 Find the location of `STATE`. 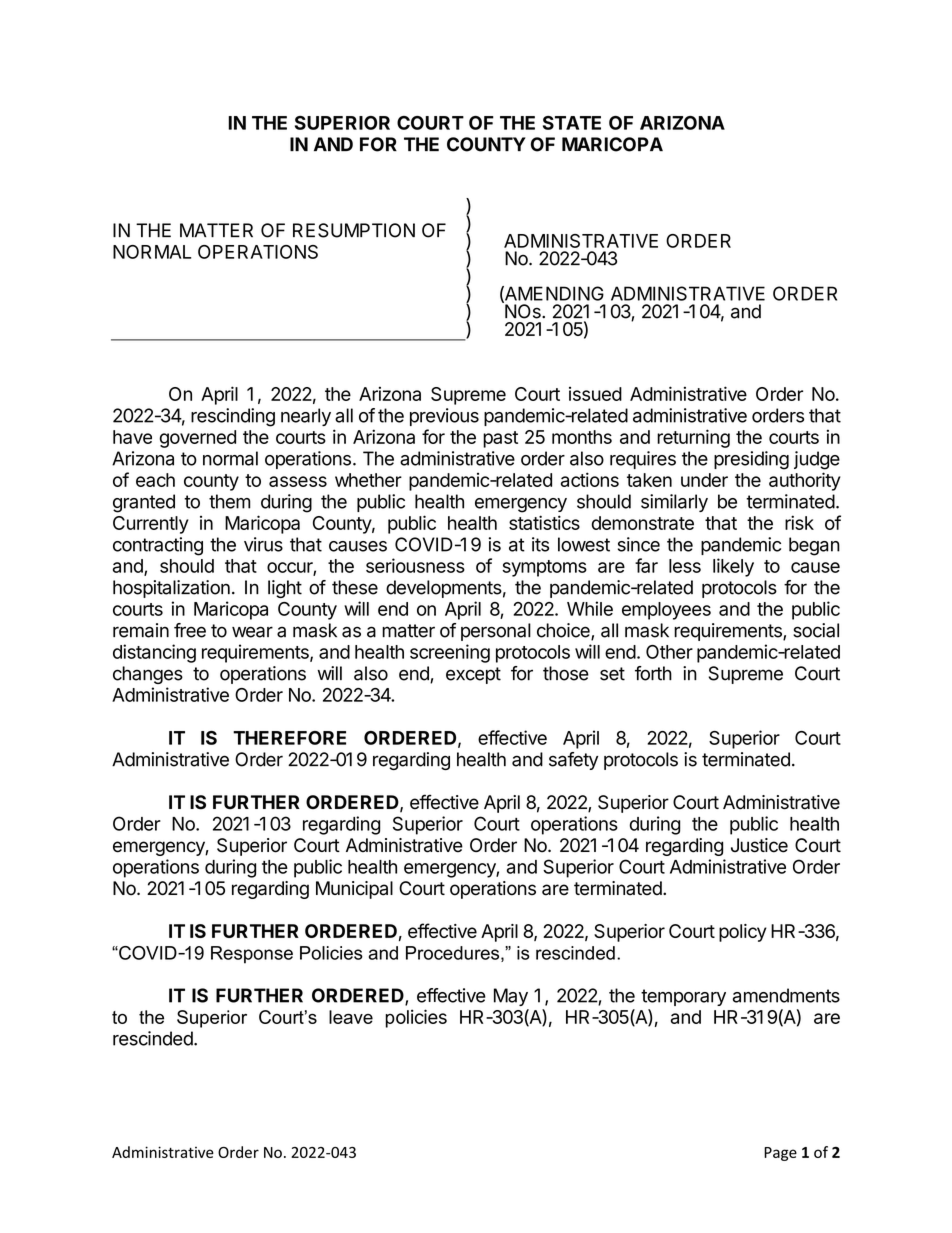

STATE is located at coordinates (572, 123).
